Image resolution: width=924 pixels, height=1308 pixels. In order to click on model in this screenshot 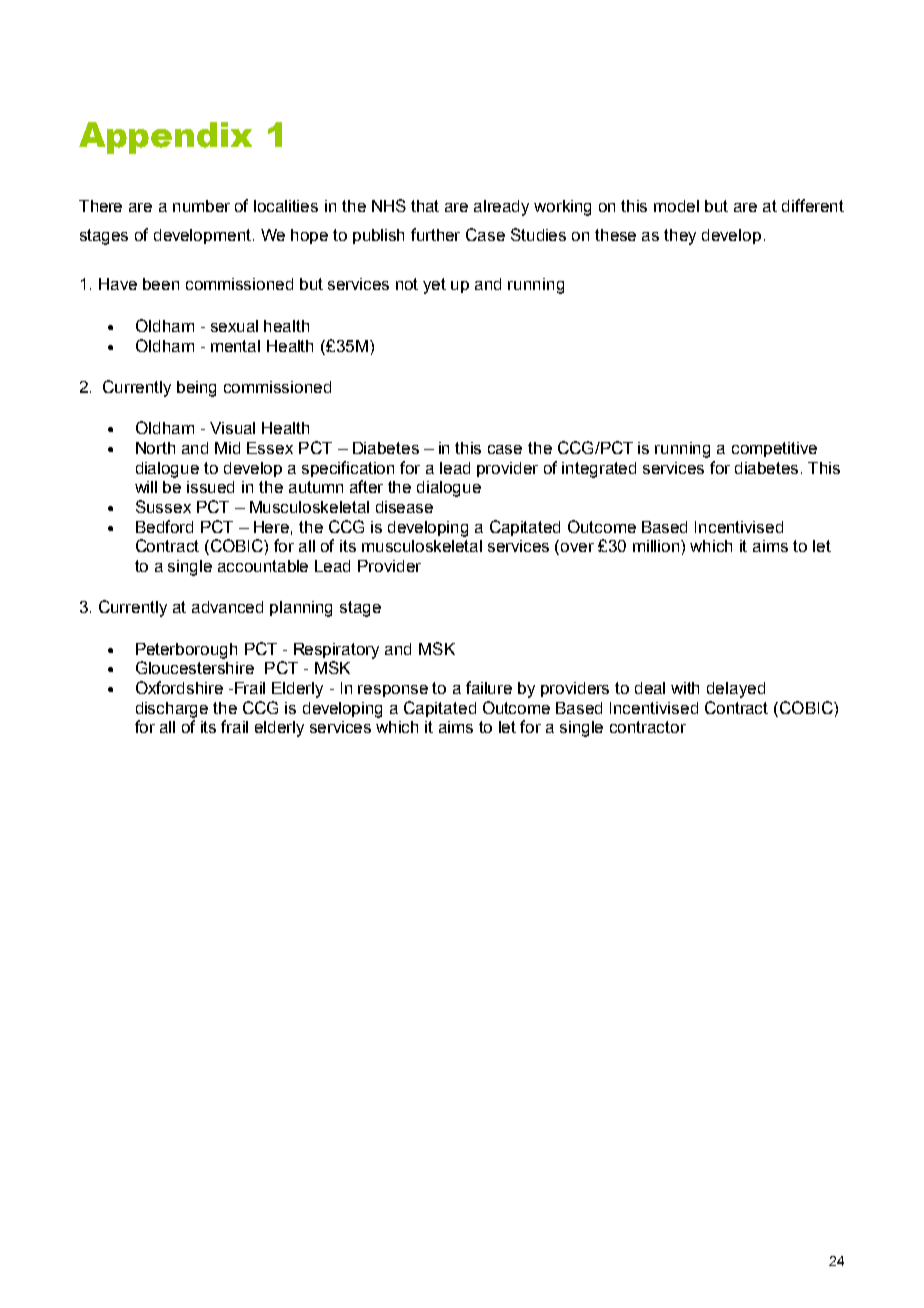, I will do `click(676, 206)`.
